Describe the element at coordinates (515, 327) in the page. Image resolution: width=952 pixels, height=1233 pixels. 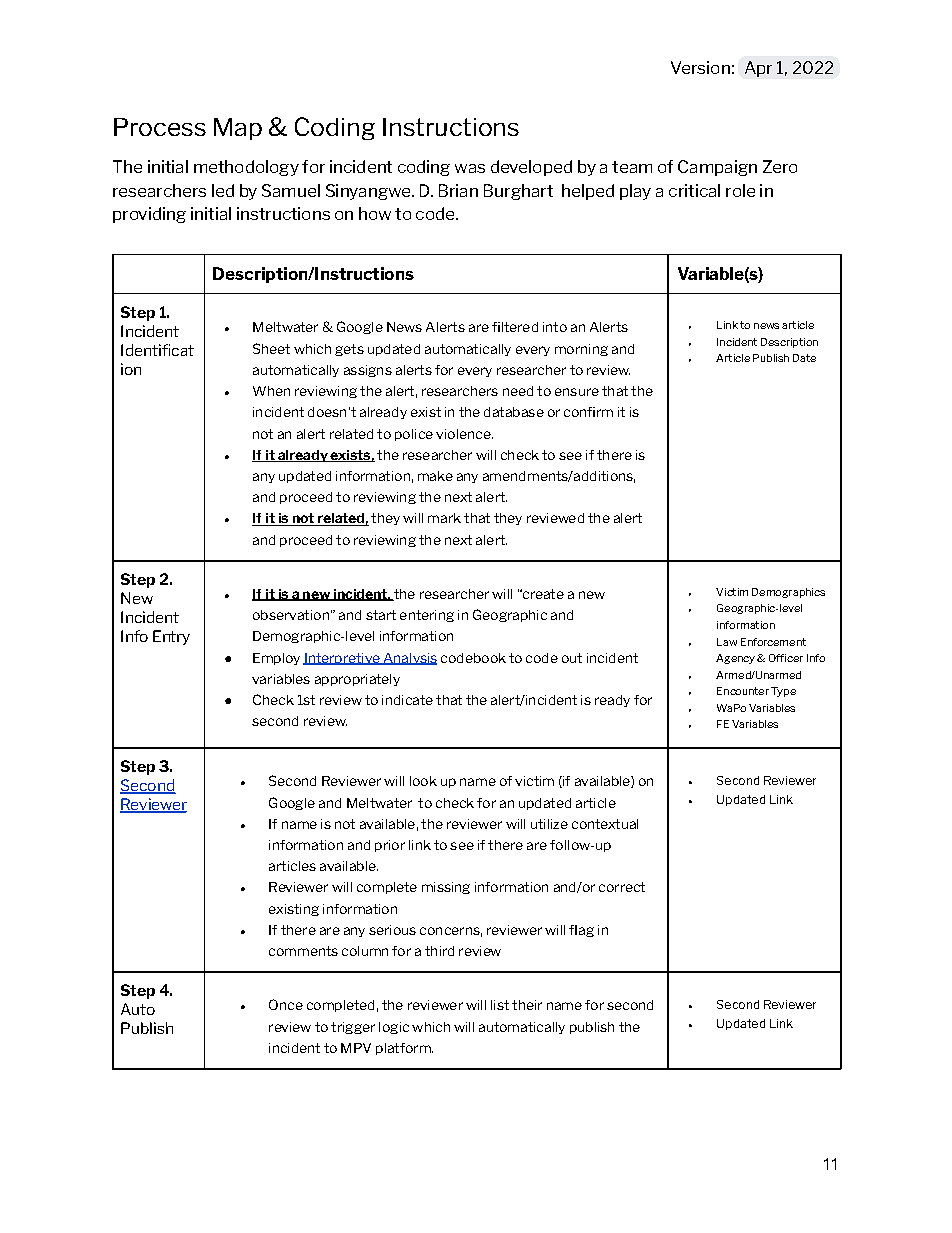
I see `filtered` at that location.
